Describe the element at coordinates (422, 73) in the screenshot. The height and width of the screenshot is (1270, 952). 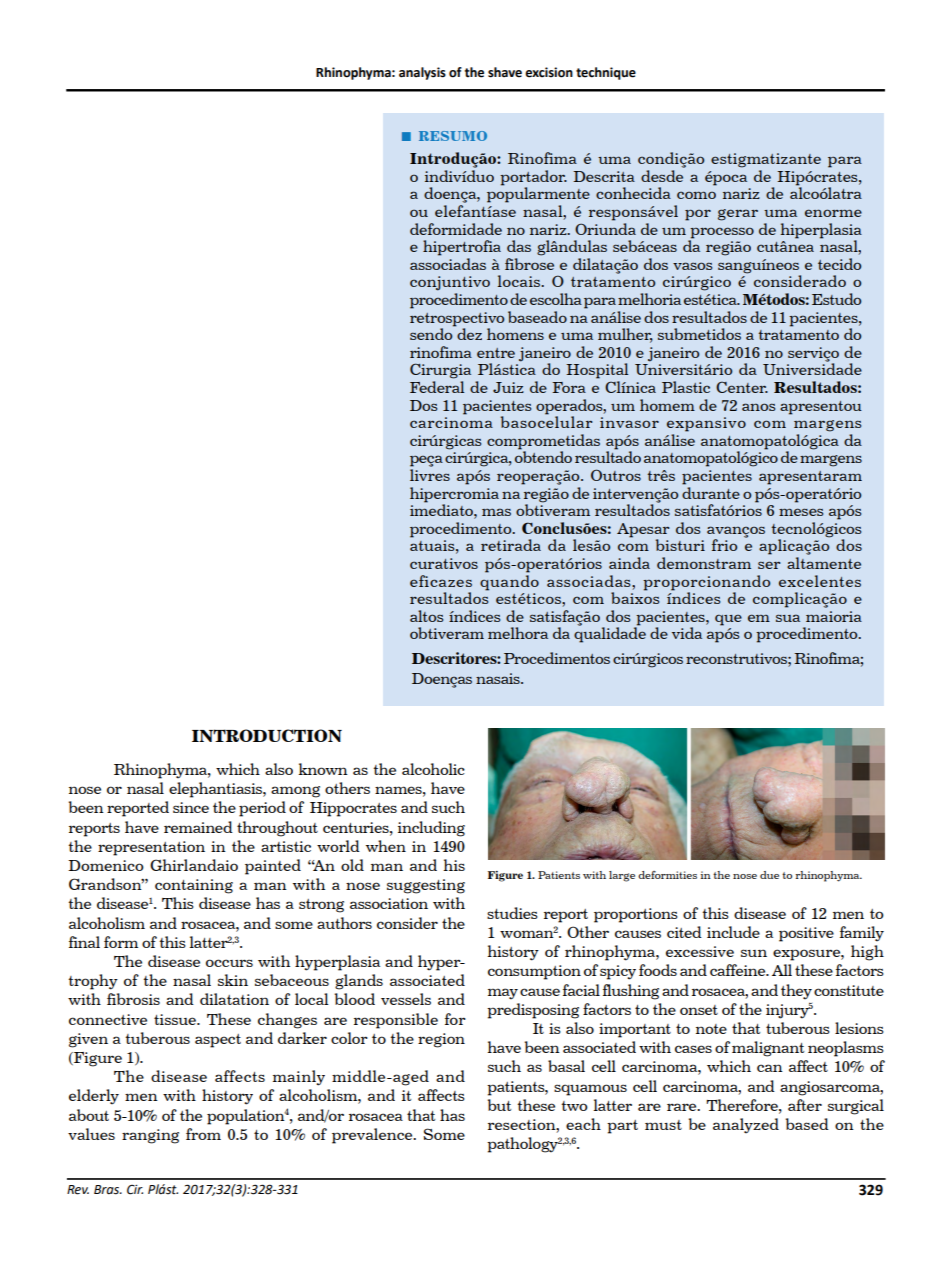
I see `analysis` at that location.
